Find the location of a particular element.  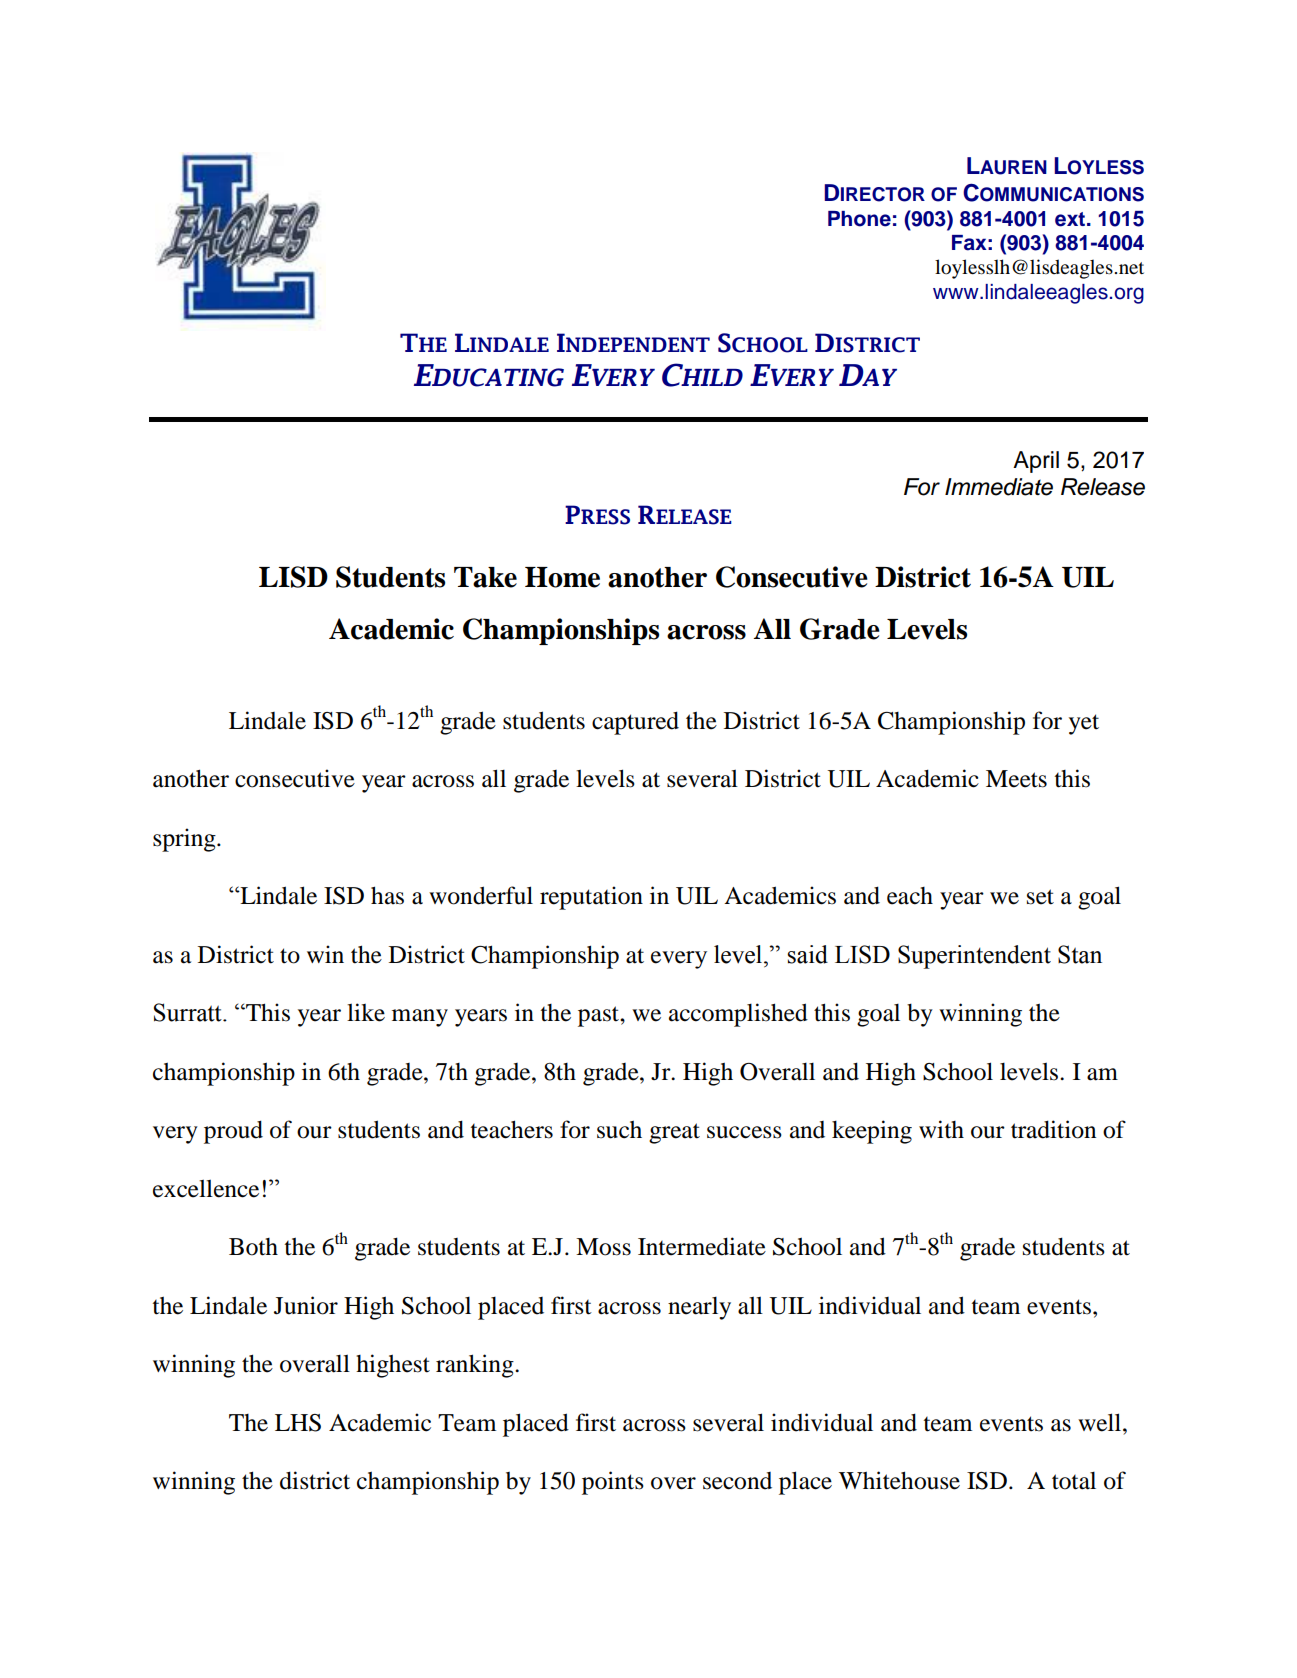

reputation is located at coordinates (591, 898).
